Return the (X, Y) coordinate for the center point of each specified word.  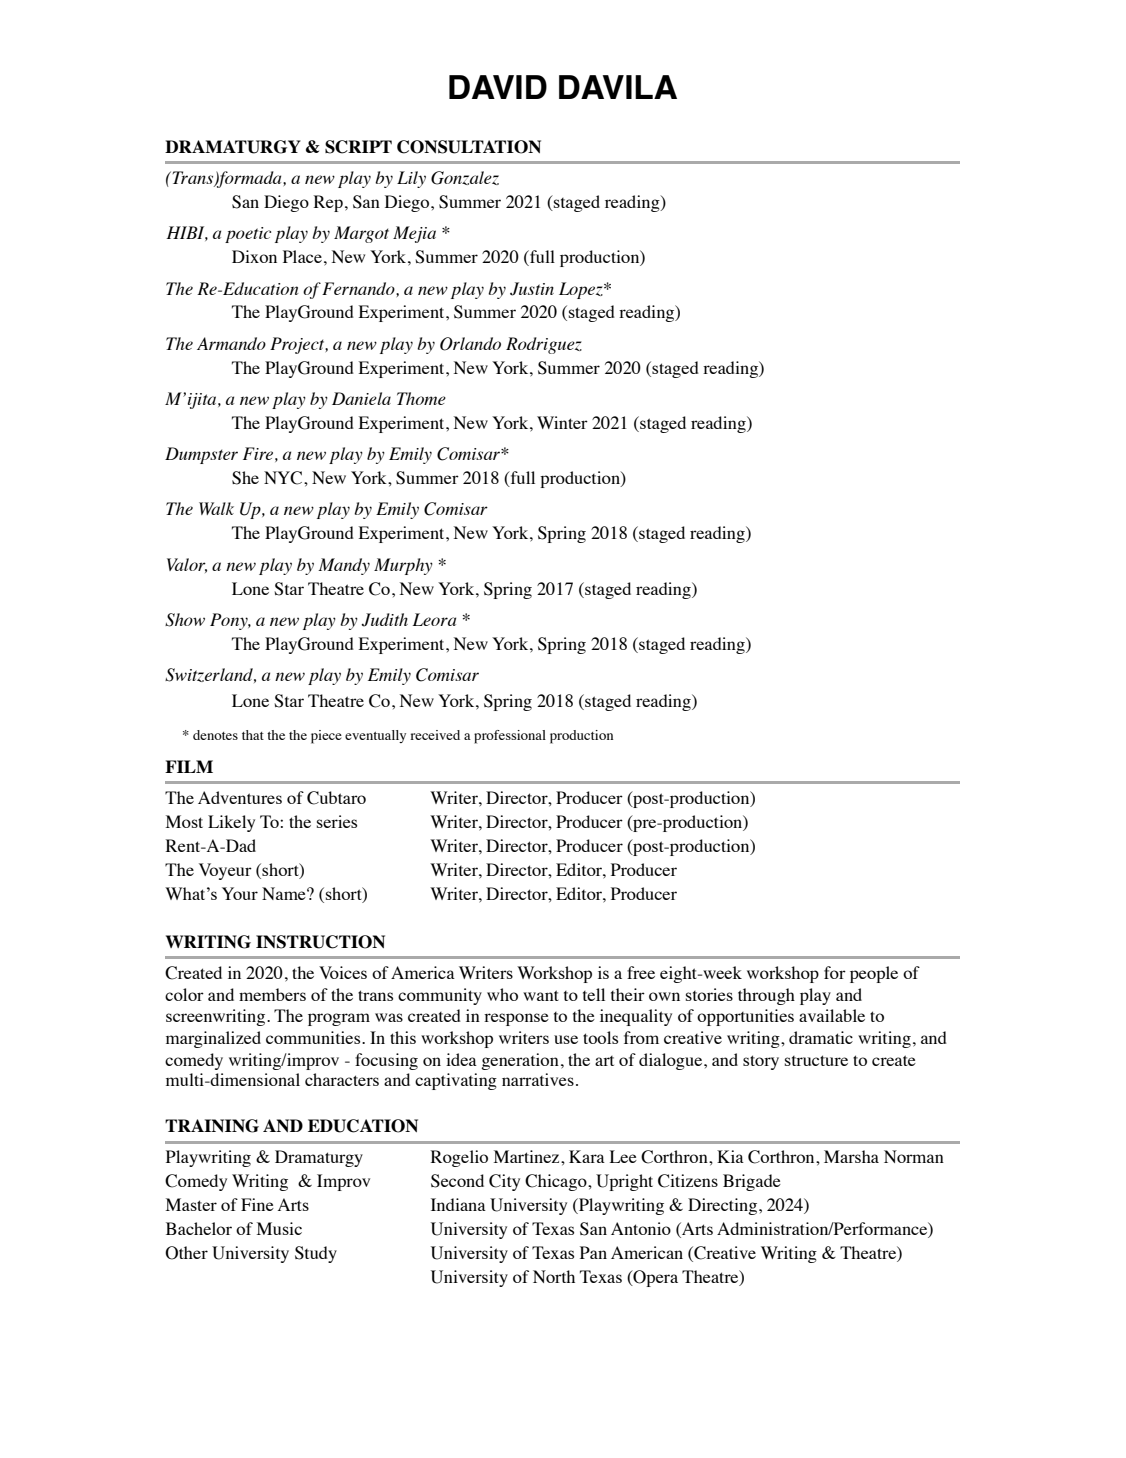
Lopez (582, 290)
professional (510, 737)
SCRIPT (358, 147)
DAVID (498, 87)
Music (279, 1228)
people (874, 974)
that (253, 735)
